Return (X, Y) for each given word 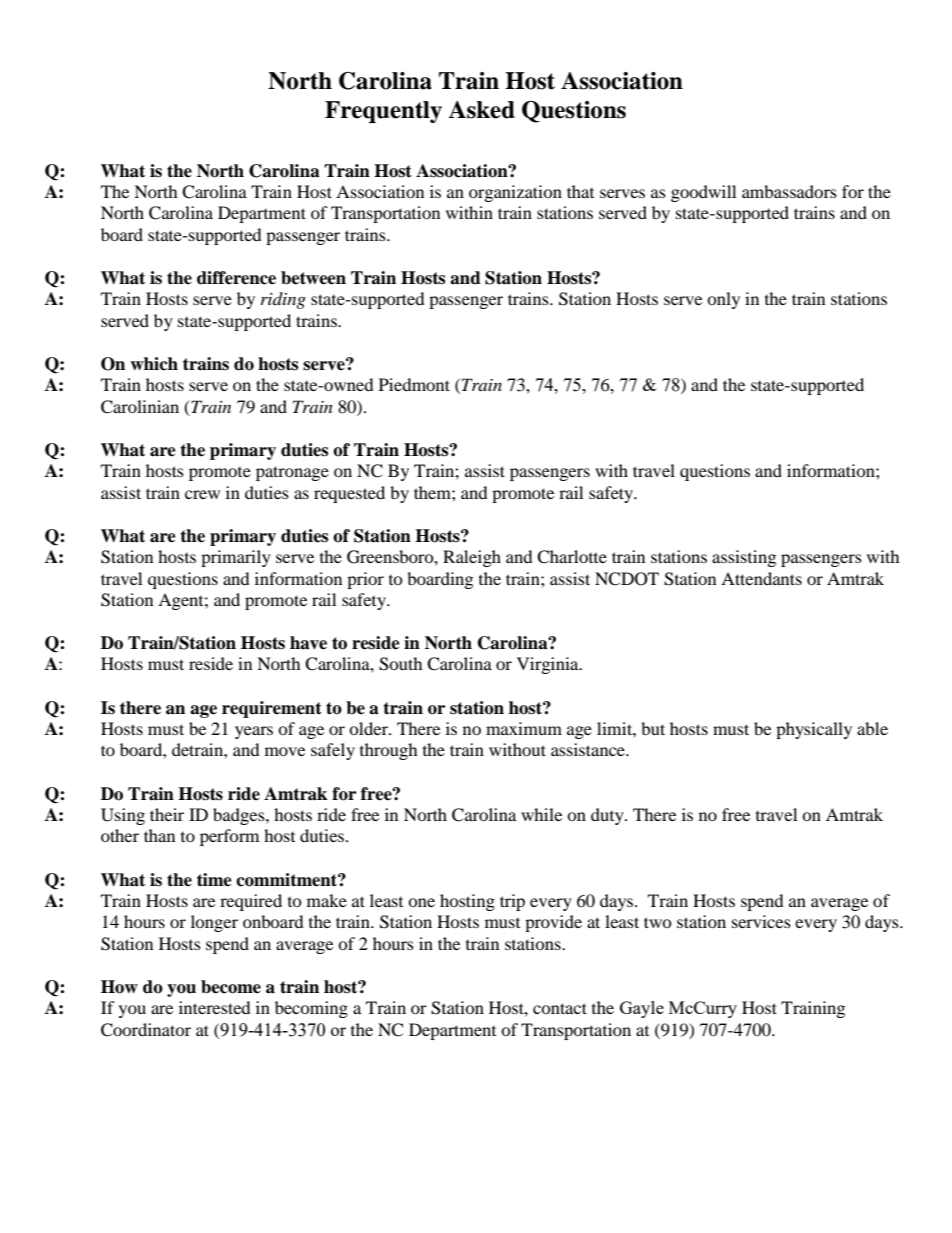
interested (215, 1007)
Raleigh (472, 558)
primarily (236, 558)
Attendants (761, 578)
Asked (481, 110)
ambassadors (789, 191)
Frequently (383, 112)
